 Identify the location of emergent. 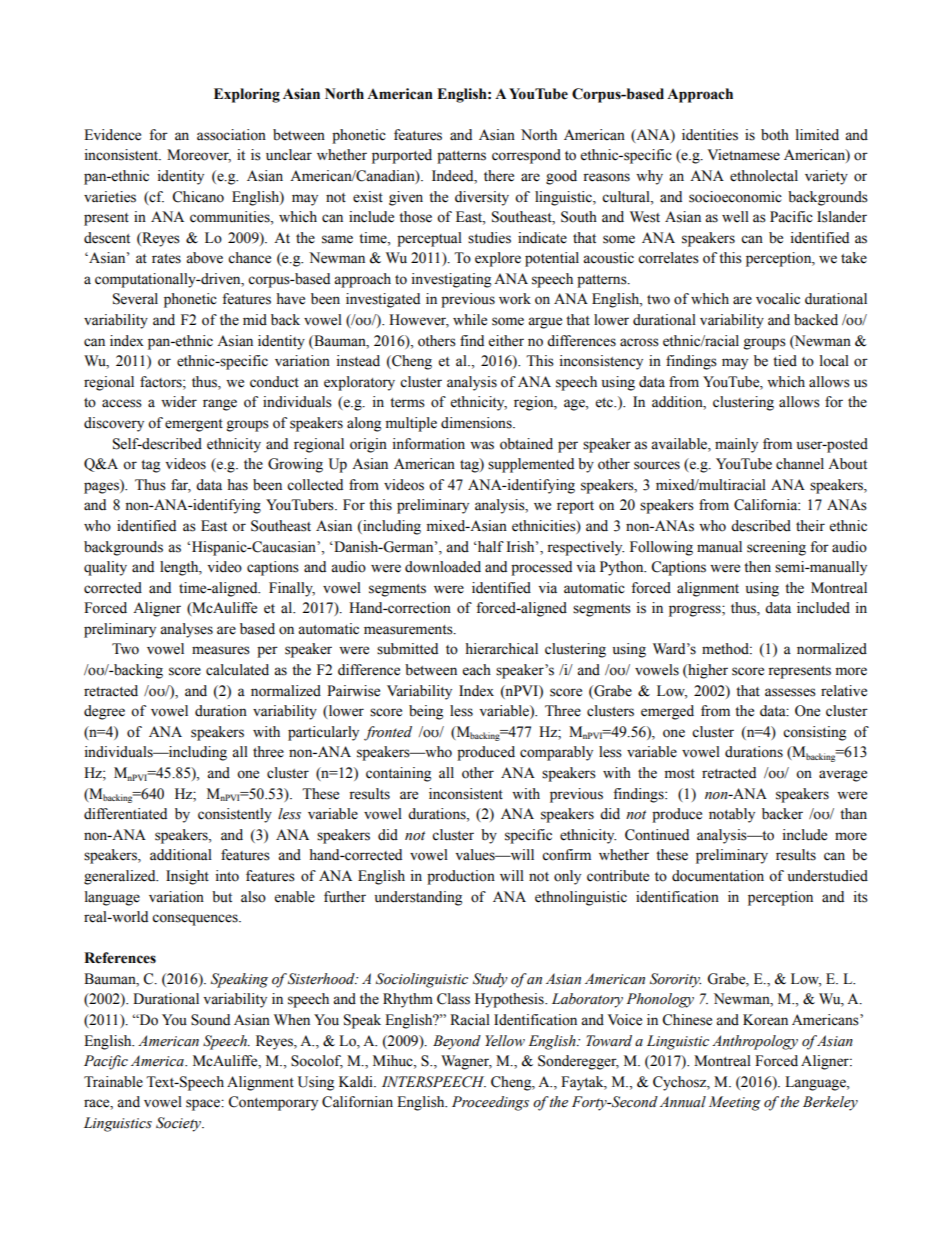
(194, 425).
